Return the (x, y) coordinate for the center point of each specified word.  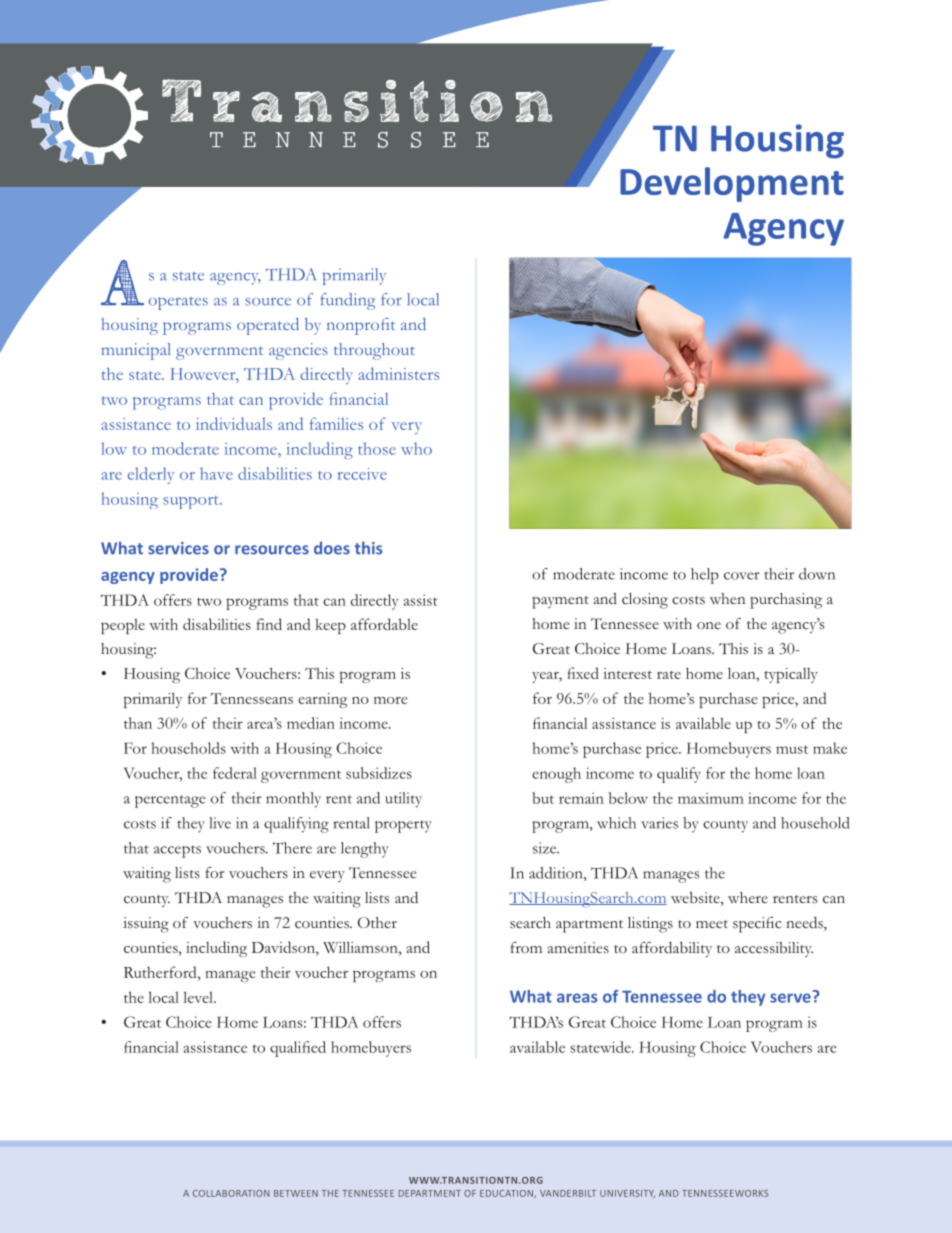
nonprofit (361, 326)
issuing (146, 925)
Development (732, 184)
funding (347, 301)
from (526, 947)
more (391, 700)
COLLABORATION (231, 1193)
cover (742, 576)
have (216, 473)
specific (757, 925)
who (416, 448)
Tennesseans (252, 698)
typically (791, 675)
